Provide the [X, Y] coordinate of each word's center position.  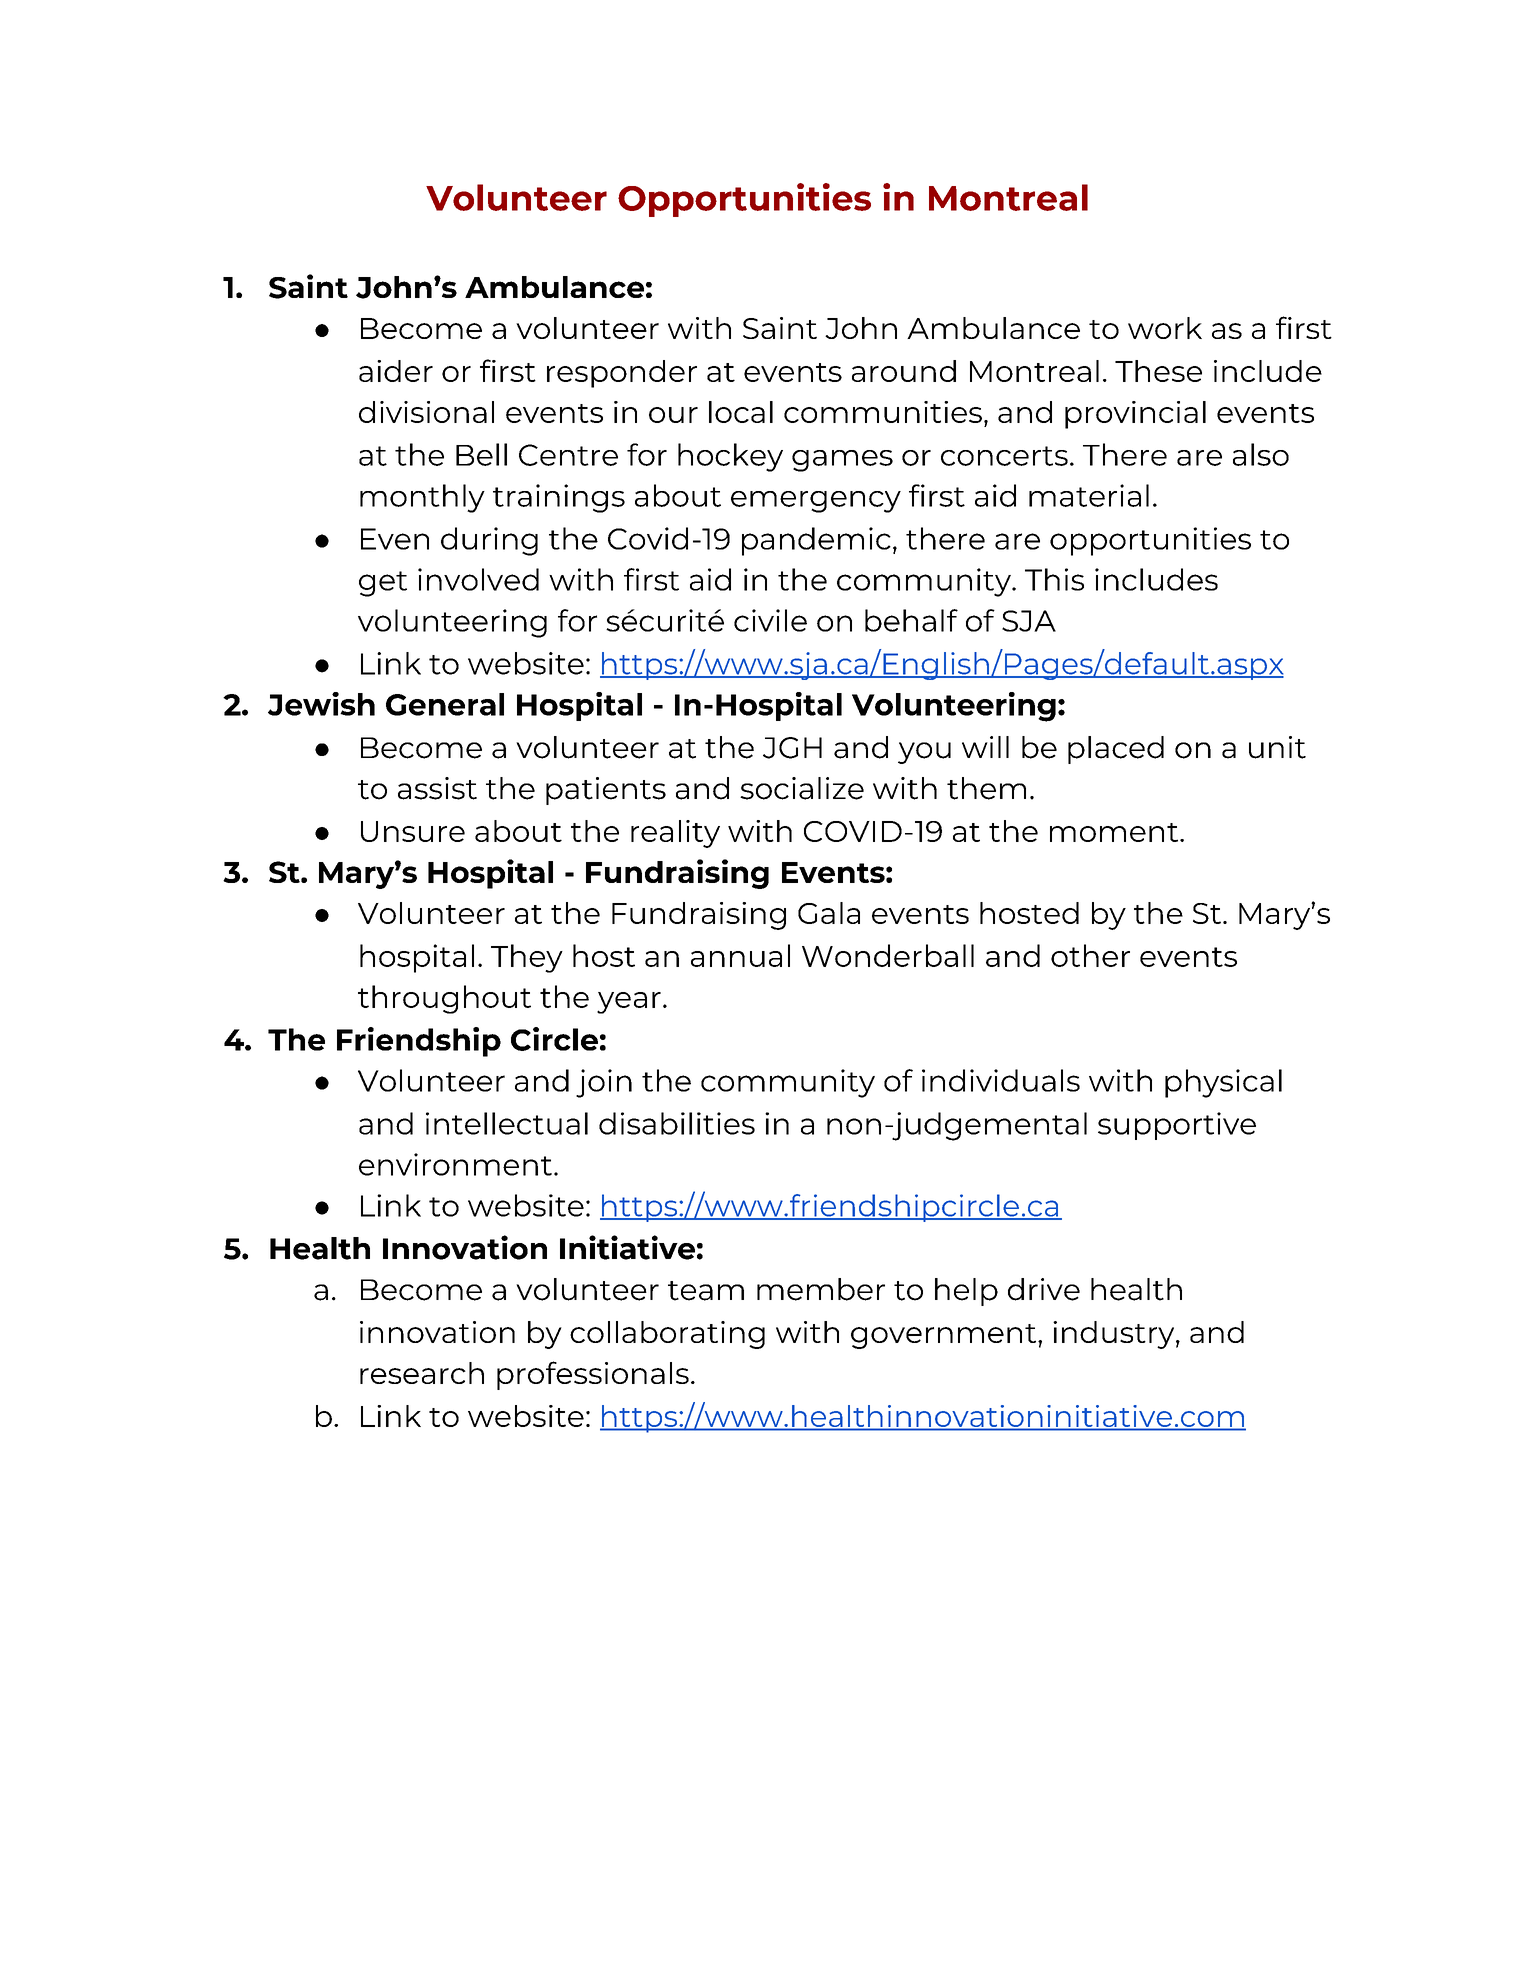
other [1090, 955]
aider [396, 371]
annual [740, 955]
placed [1116, 750]
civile [770, 620]
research [422, 1373]
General [445, 704]
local [741, 412]
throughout [444, 999]
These [1158, 371]
